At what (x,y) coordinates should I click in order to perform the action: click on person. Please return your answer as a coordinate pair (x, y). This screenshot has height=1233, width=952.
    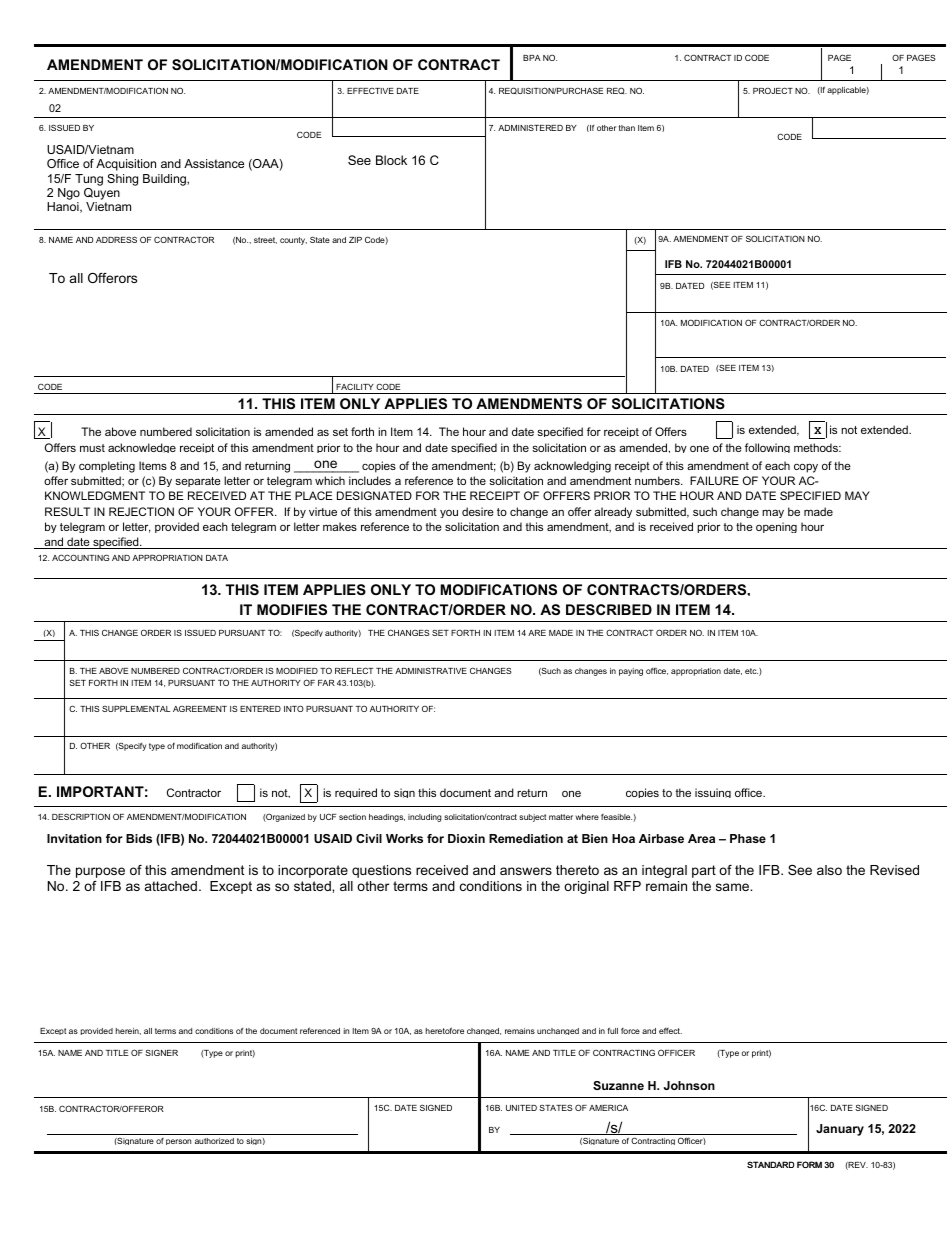
    Looking at the image, I should click on (178, 1142).
